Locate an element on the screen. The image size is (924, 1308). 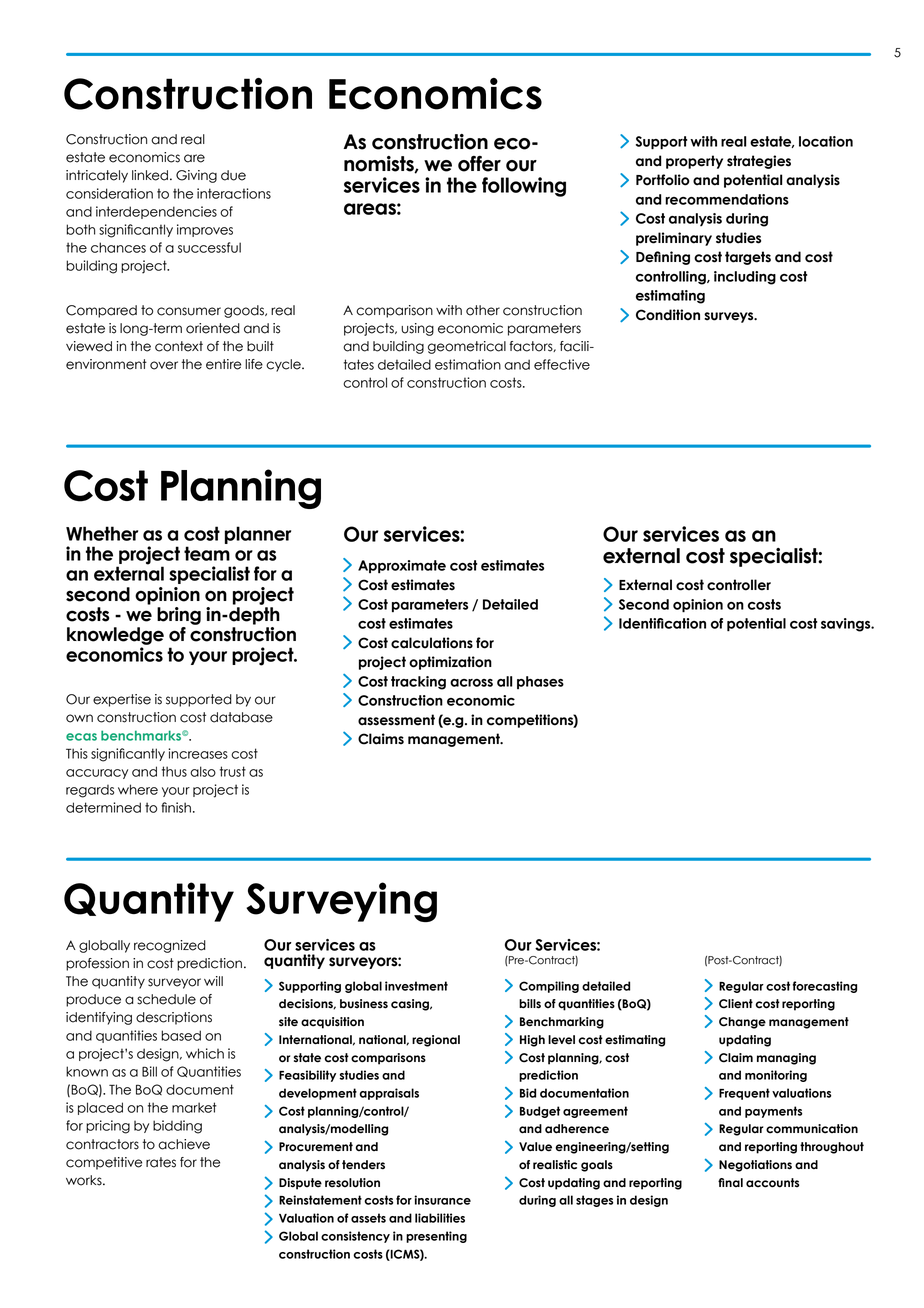
insurance is located at coordinates (442, 1200).
